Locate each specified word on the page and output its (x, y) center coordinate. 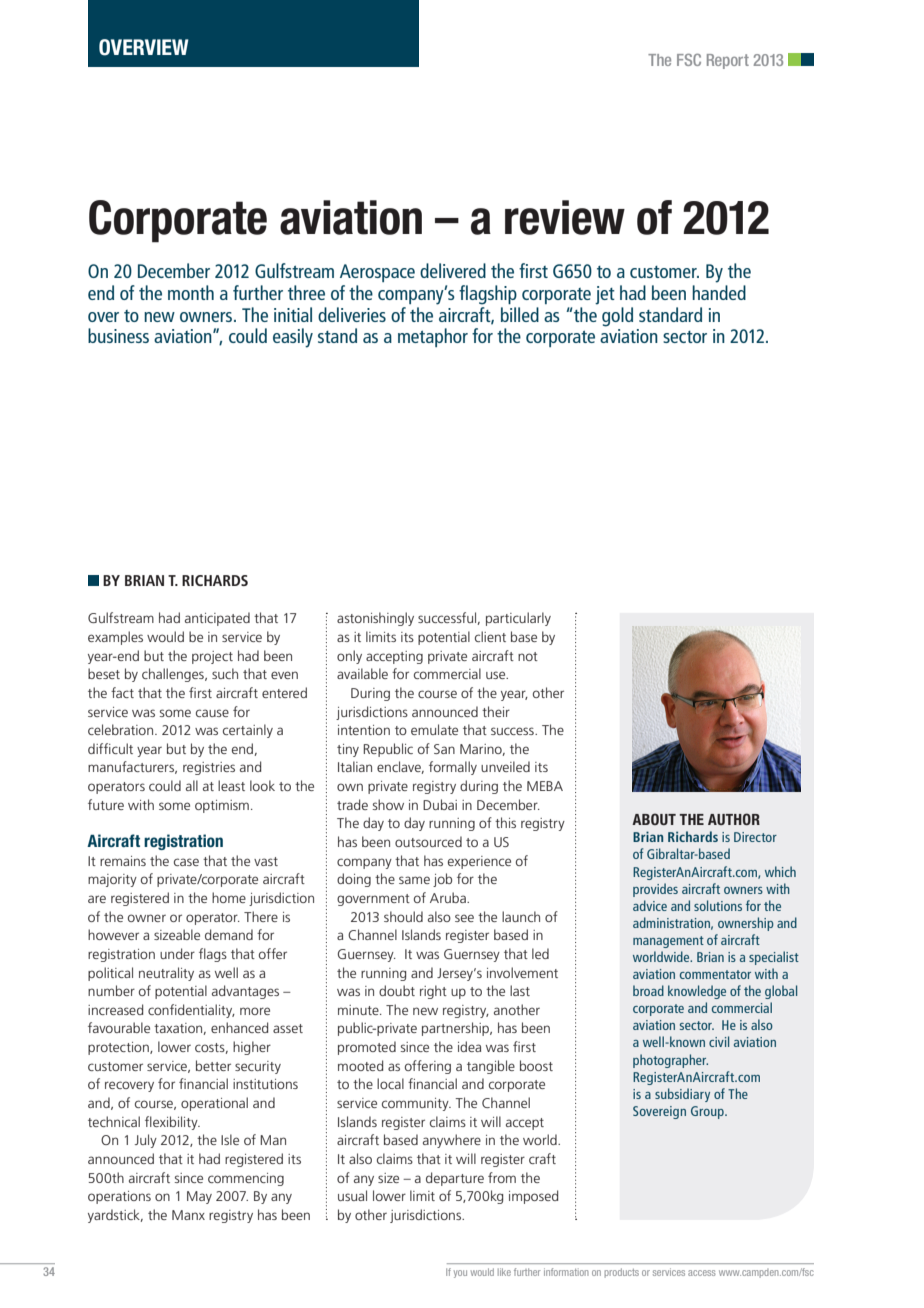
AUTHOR (734, 819)
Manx (188, 1215)
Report (728, 61)
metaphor (433, 337)
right (433, 992)
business (118, 335)
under (177, 953)
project (212, 657)
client (490, 636)
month (191, 292)
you (460, 1274)
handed (719, 292)
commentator (715, 974)
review (565, 217)
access (702, 1273)
